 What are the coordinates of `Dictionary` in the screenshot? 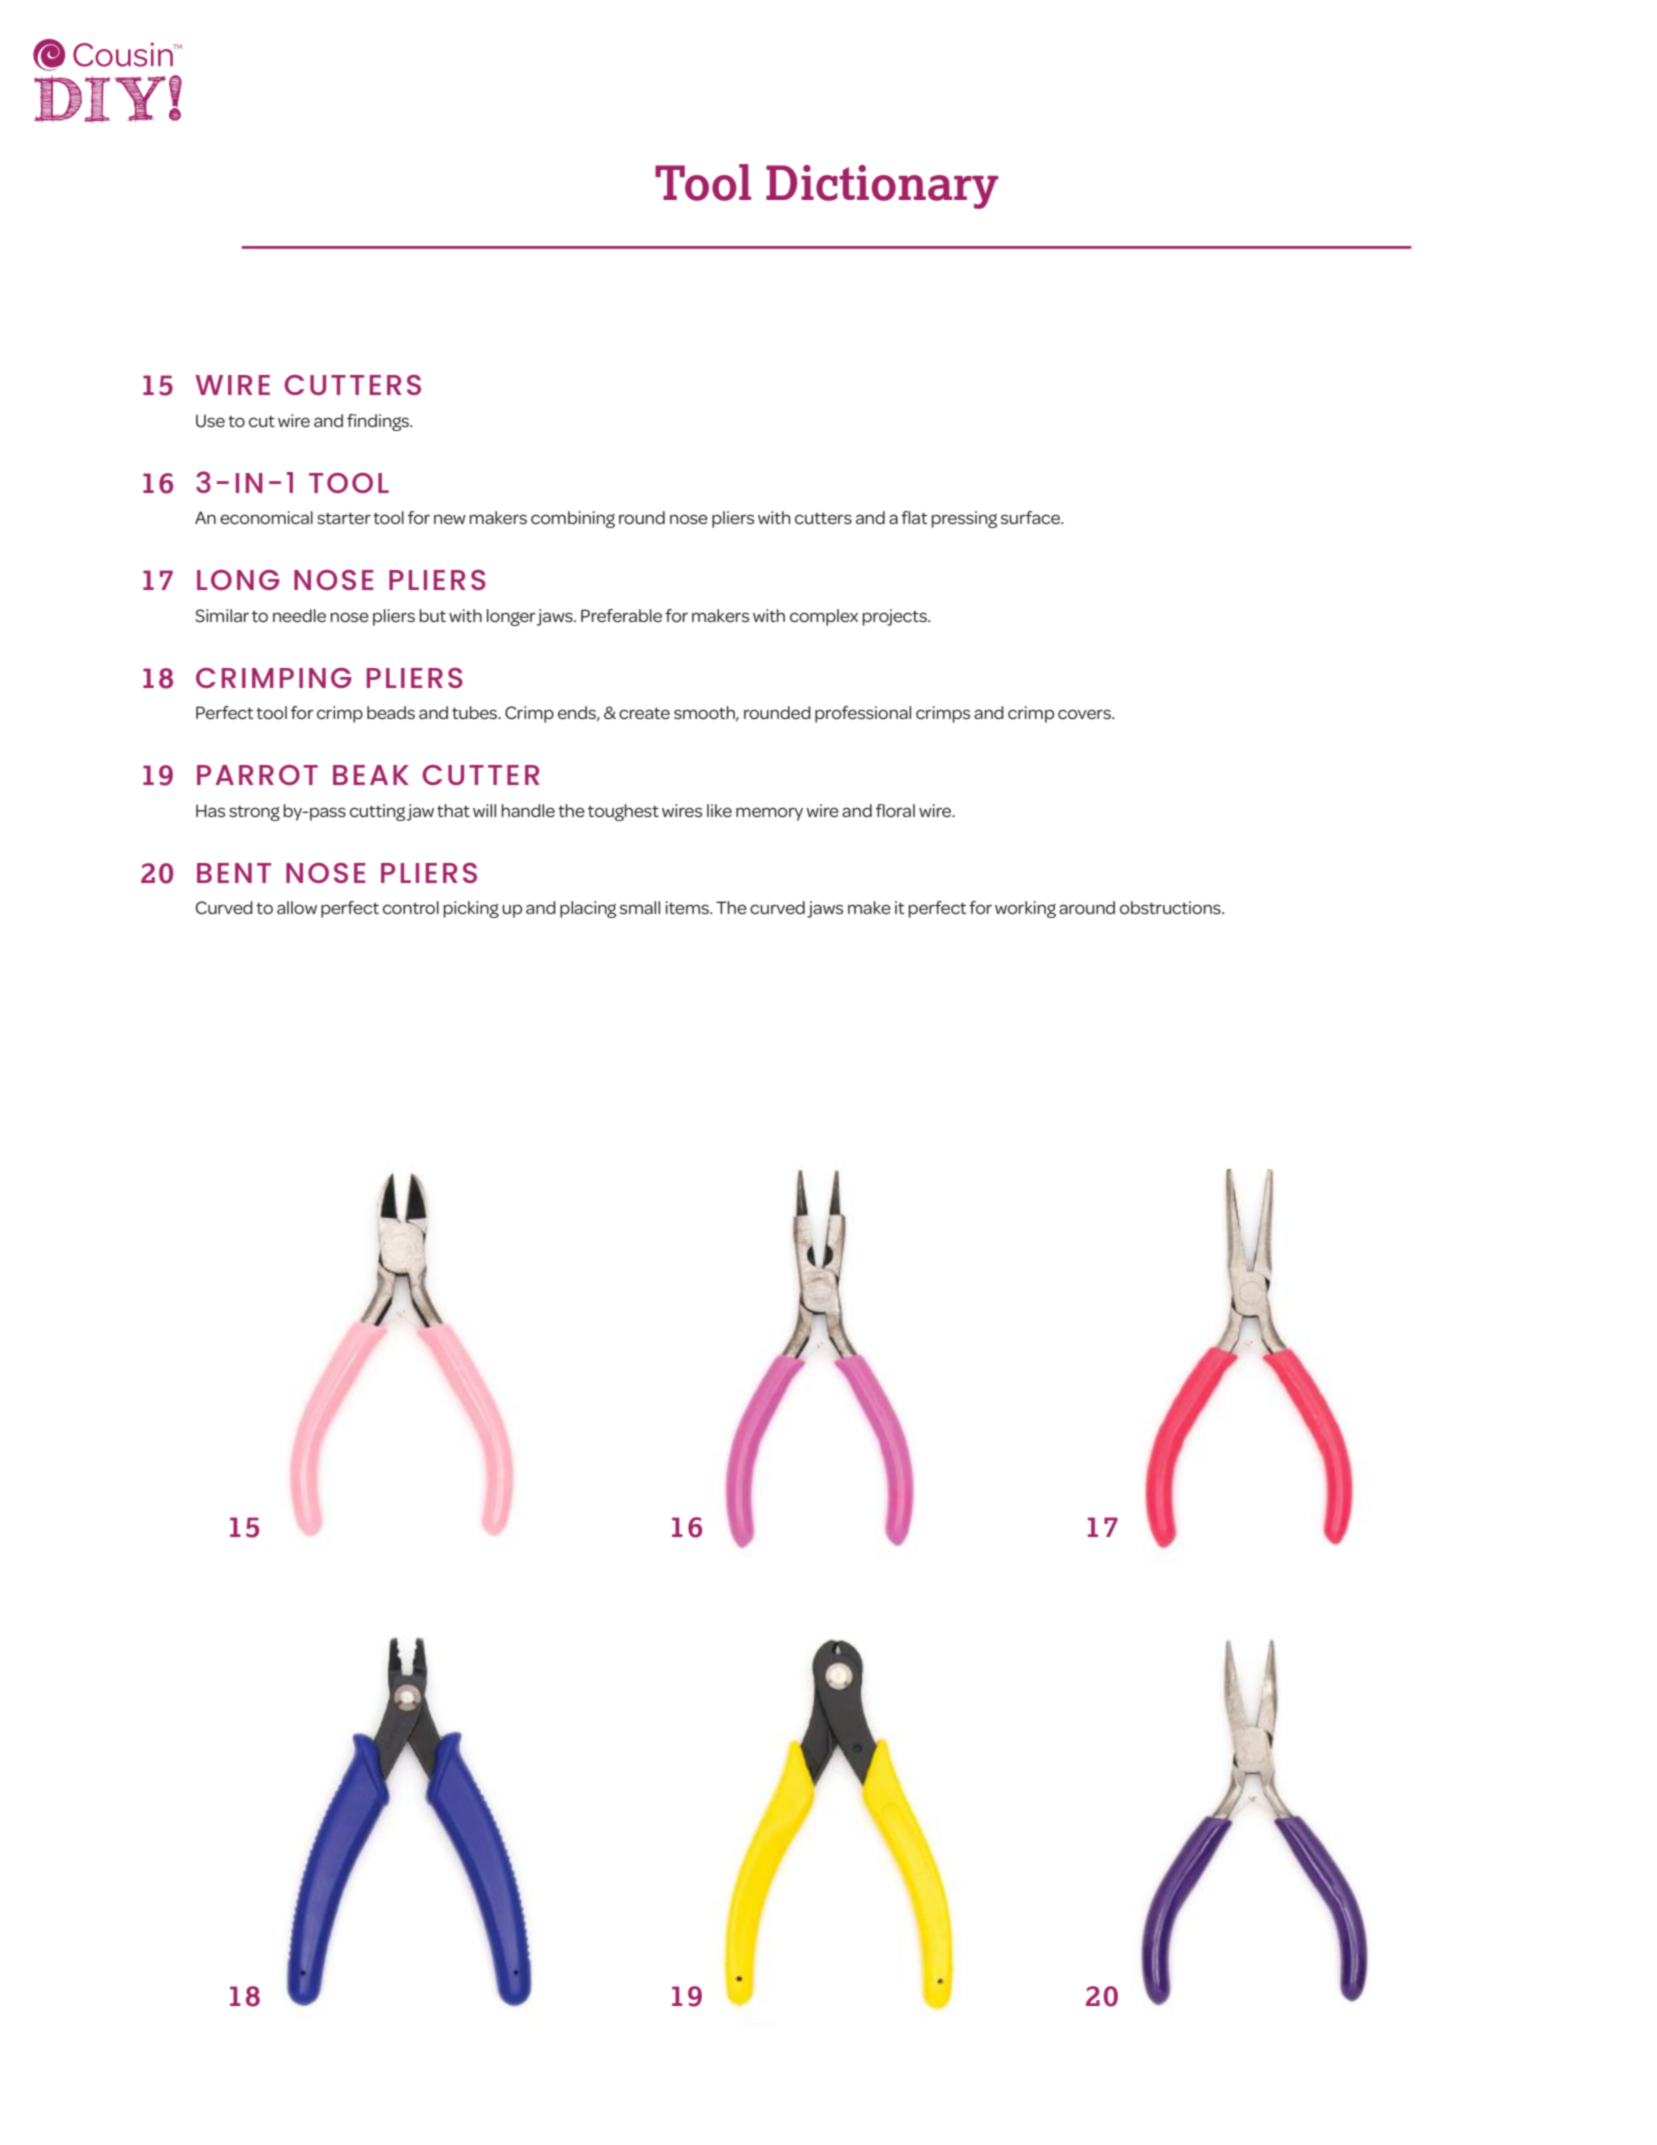 It's located at (882, 187).
